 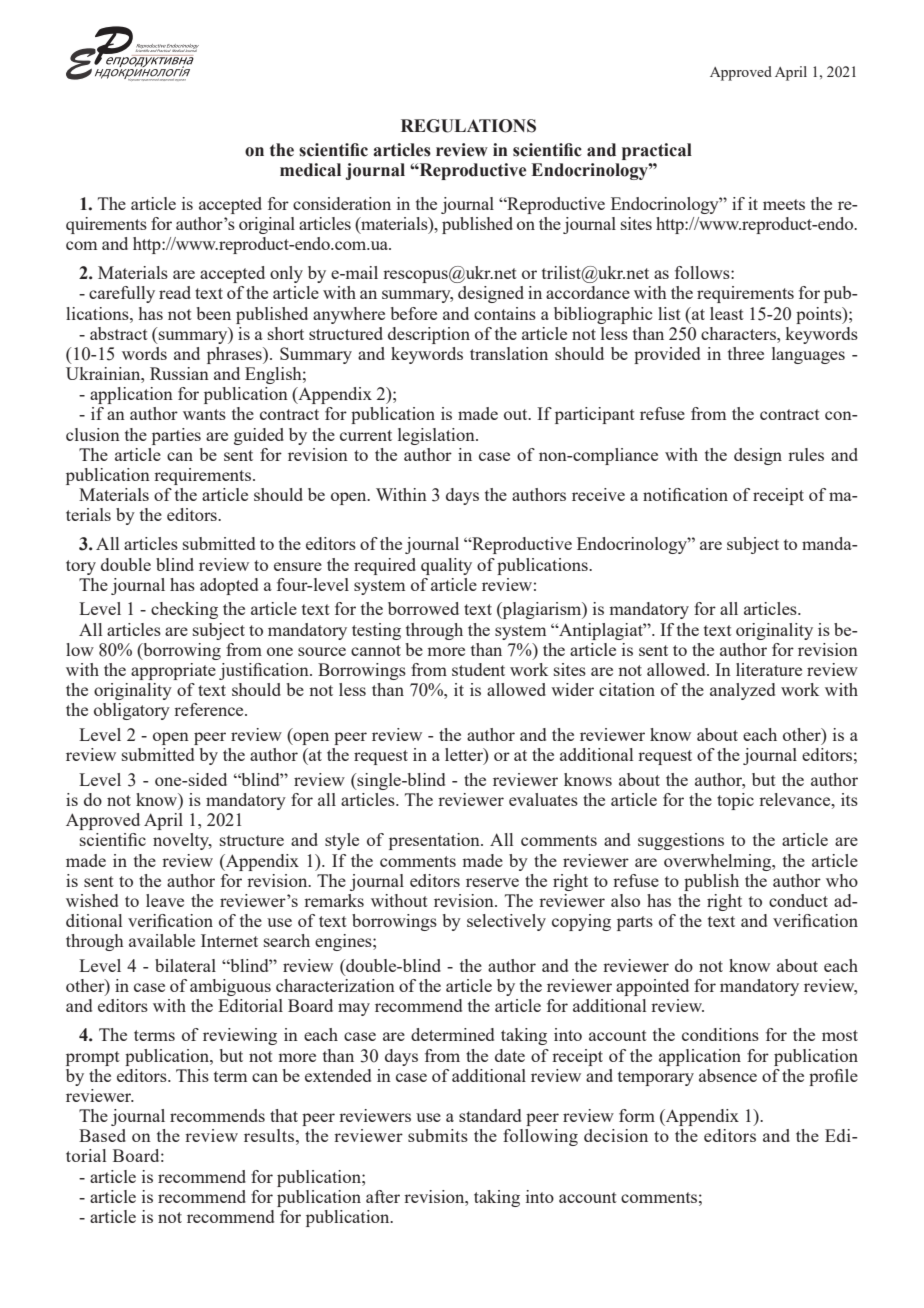 What do you see at coordinates (102, 1135) in the screenshot?
I see `Based` at bounding box center [102, 1135].
